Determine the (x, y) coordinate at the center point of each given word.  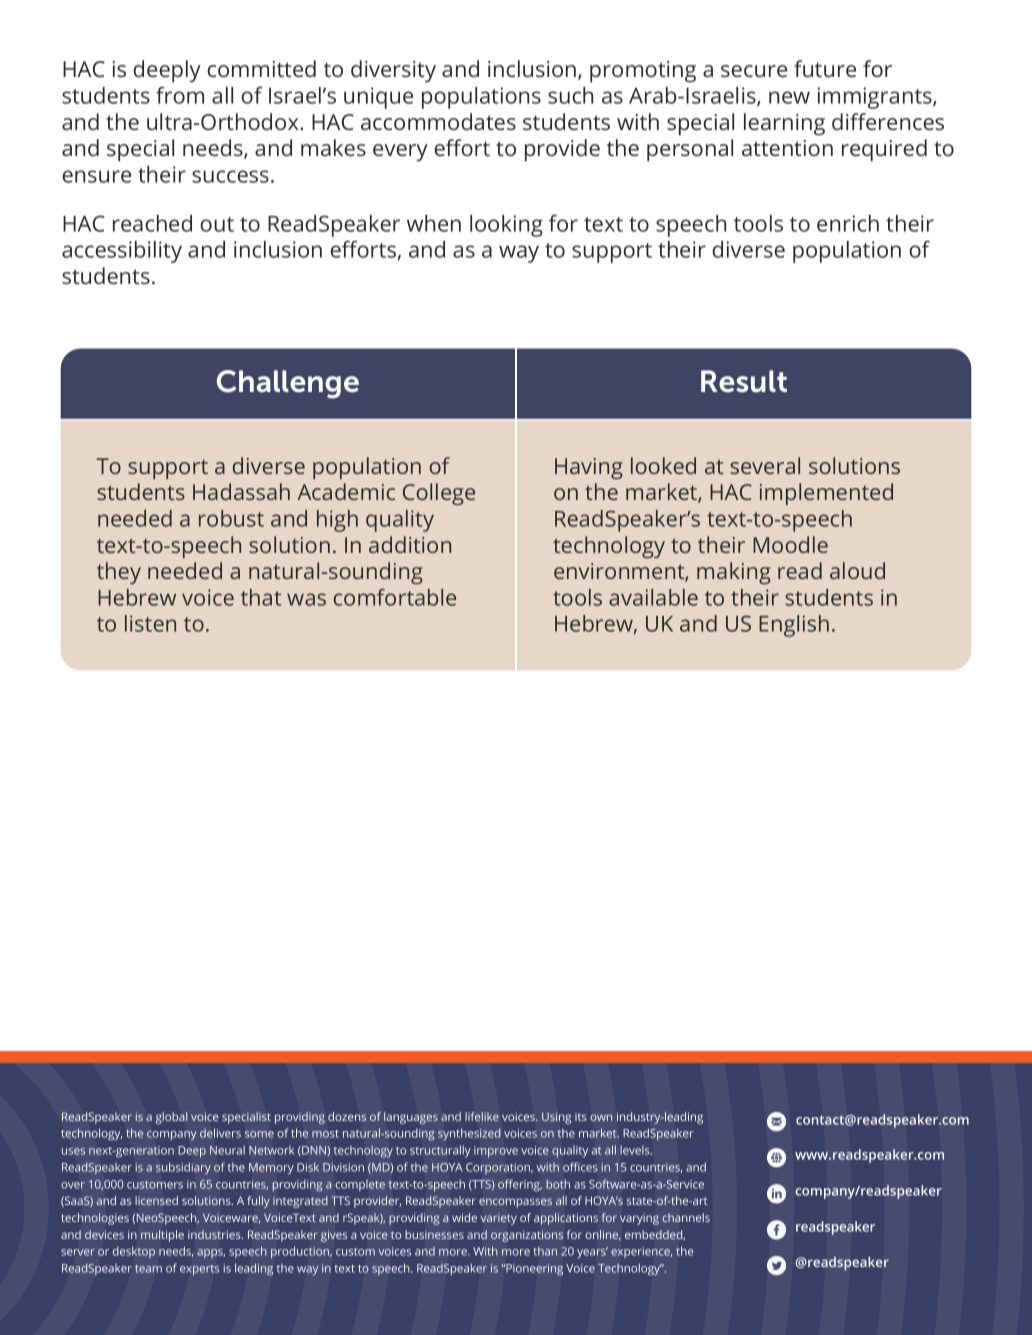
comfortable (395, 597)
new (789, 97)
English (794, 626)
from (180, 95)
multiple (162, 1236)
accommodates (438, 121)
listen (150, 623)
